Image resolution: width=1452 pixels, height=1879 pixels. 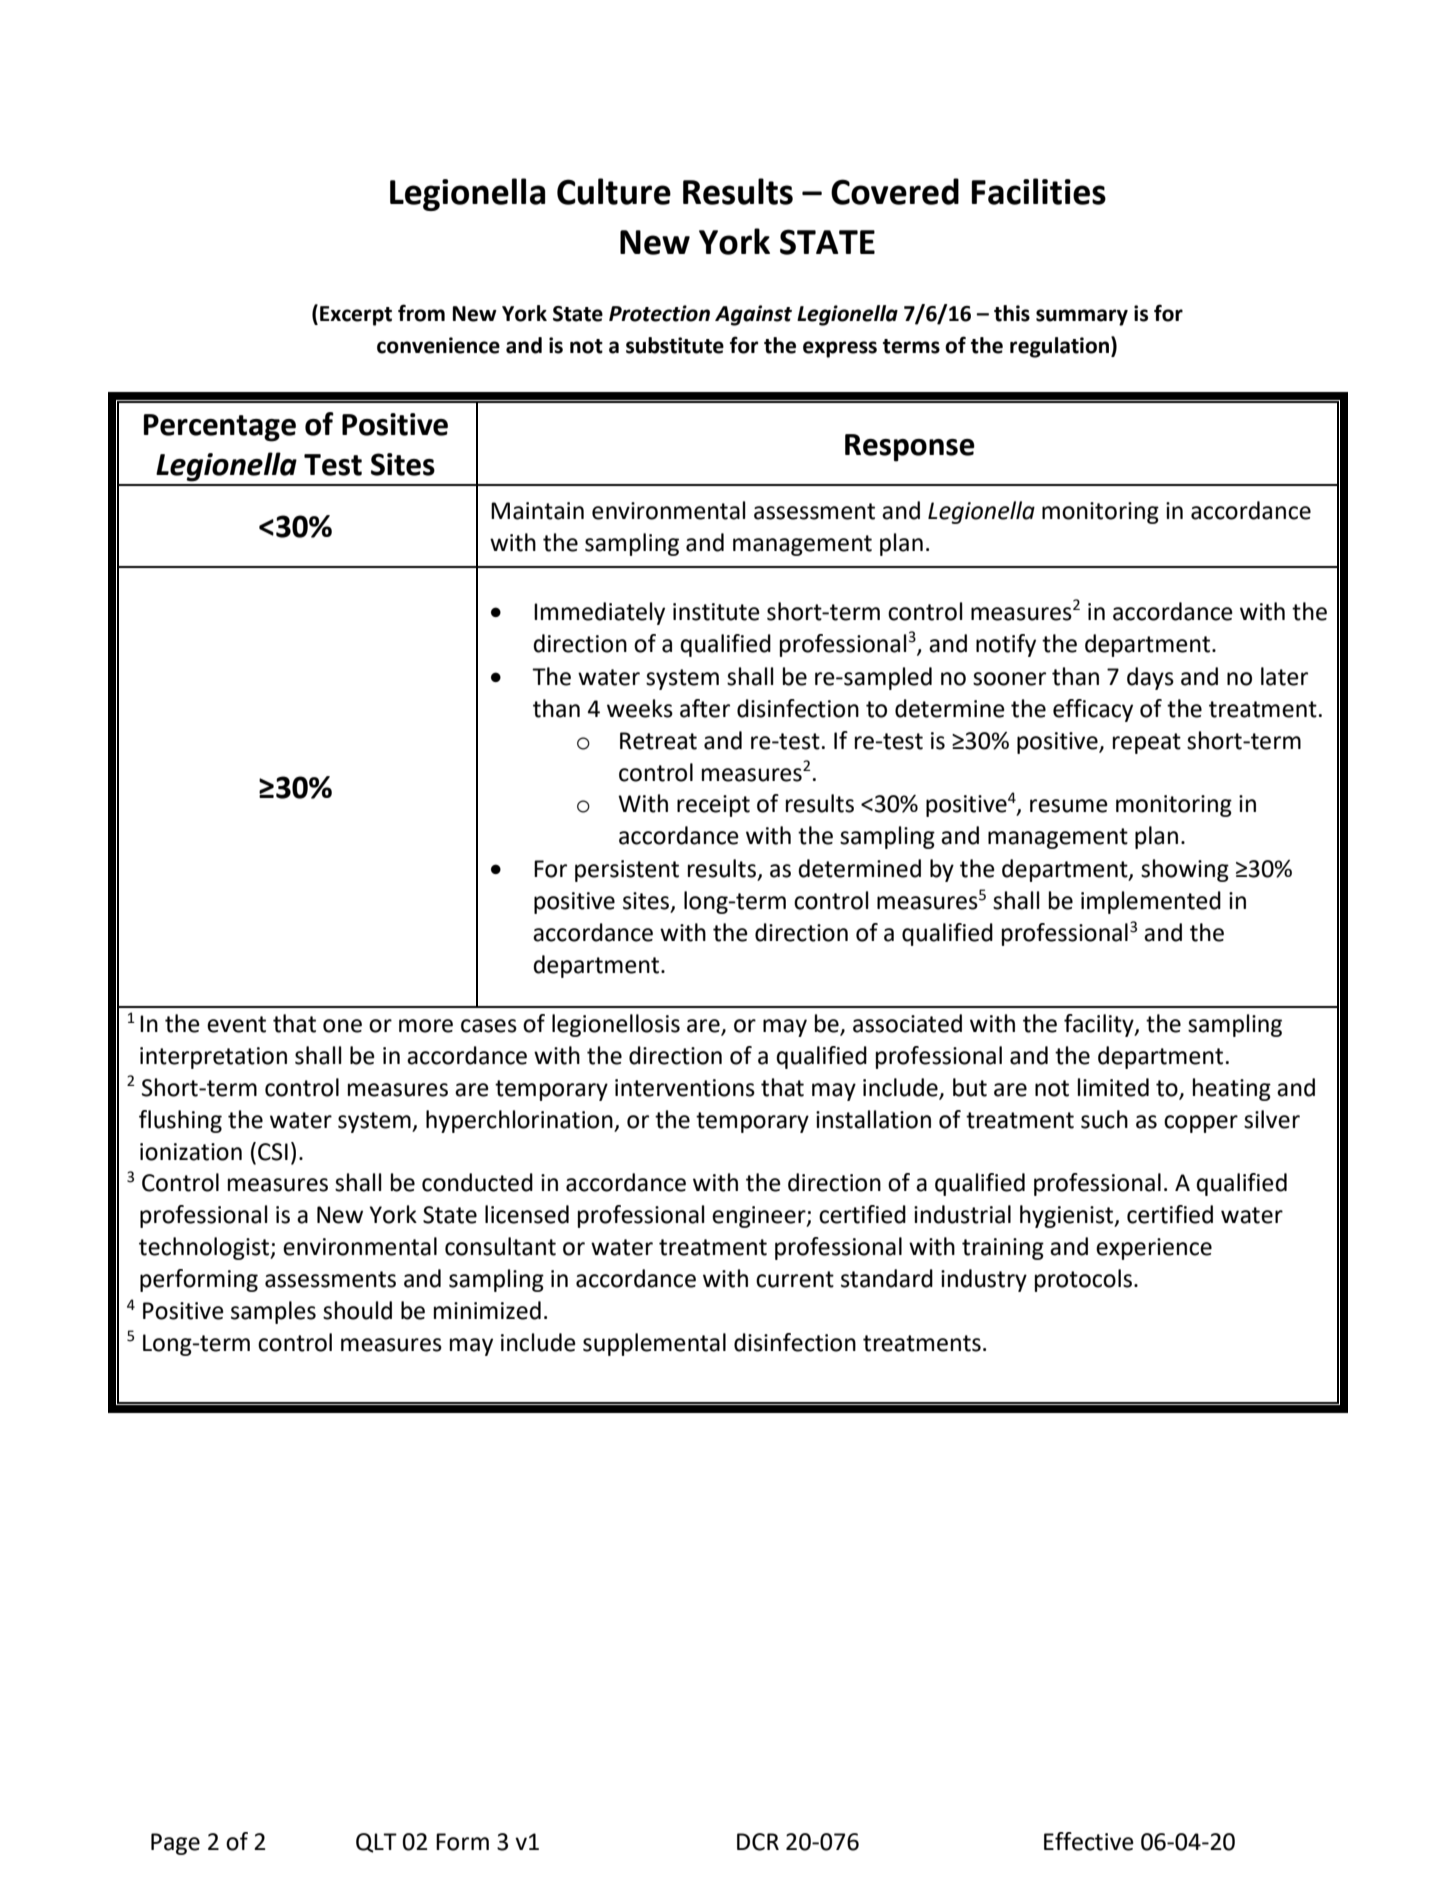 I want to click on Against, so click(x=753, y=315).
